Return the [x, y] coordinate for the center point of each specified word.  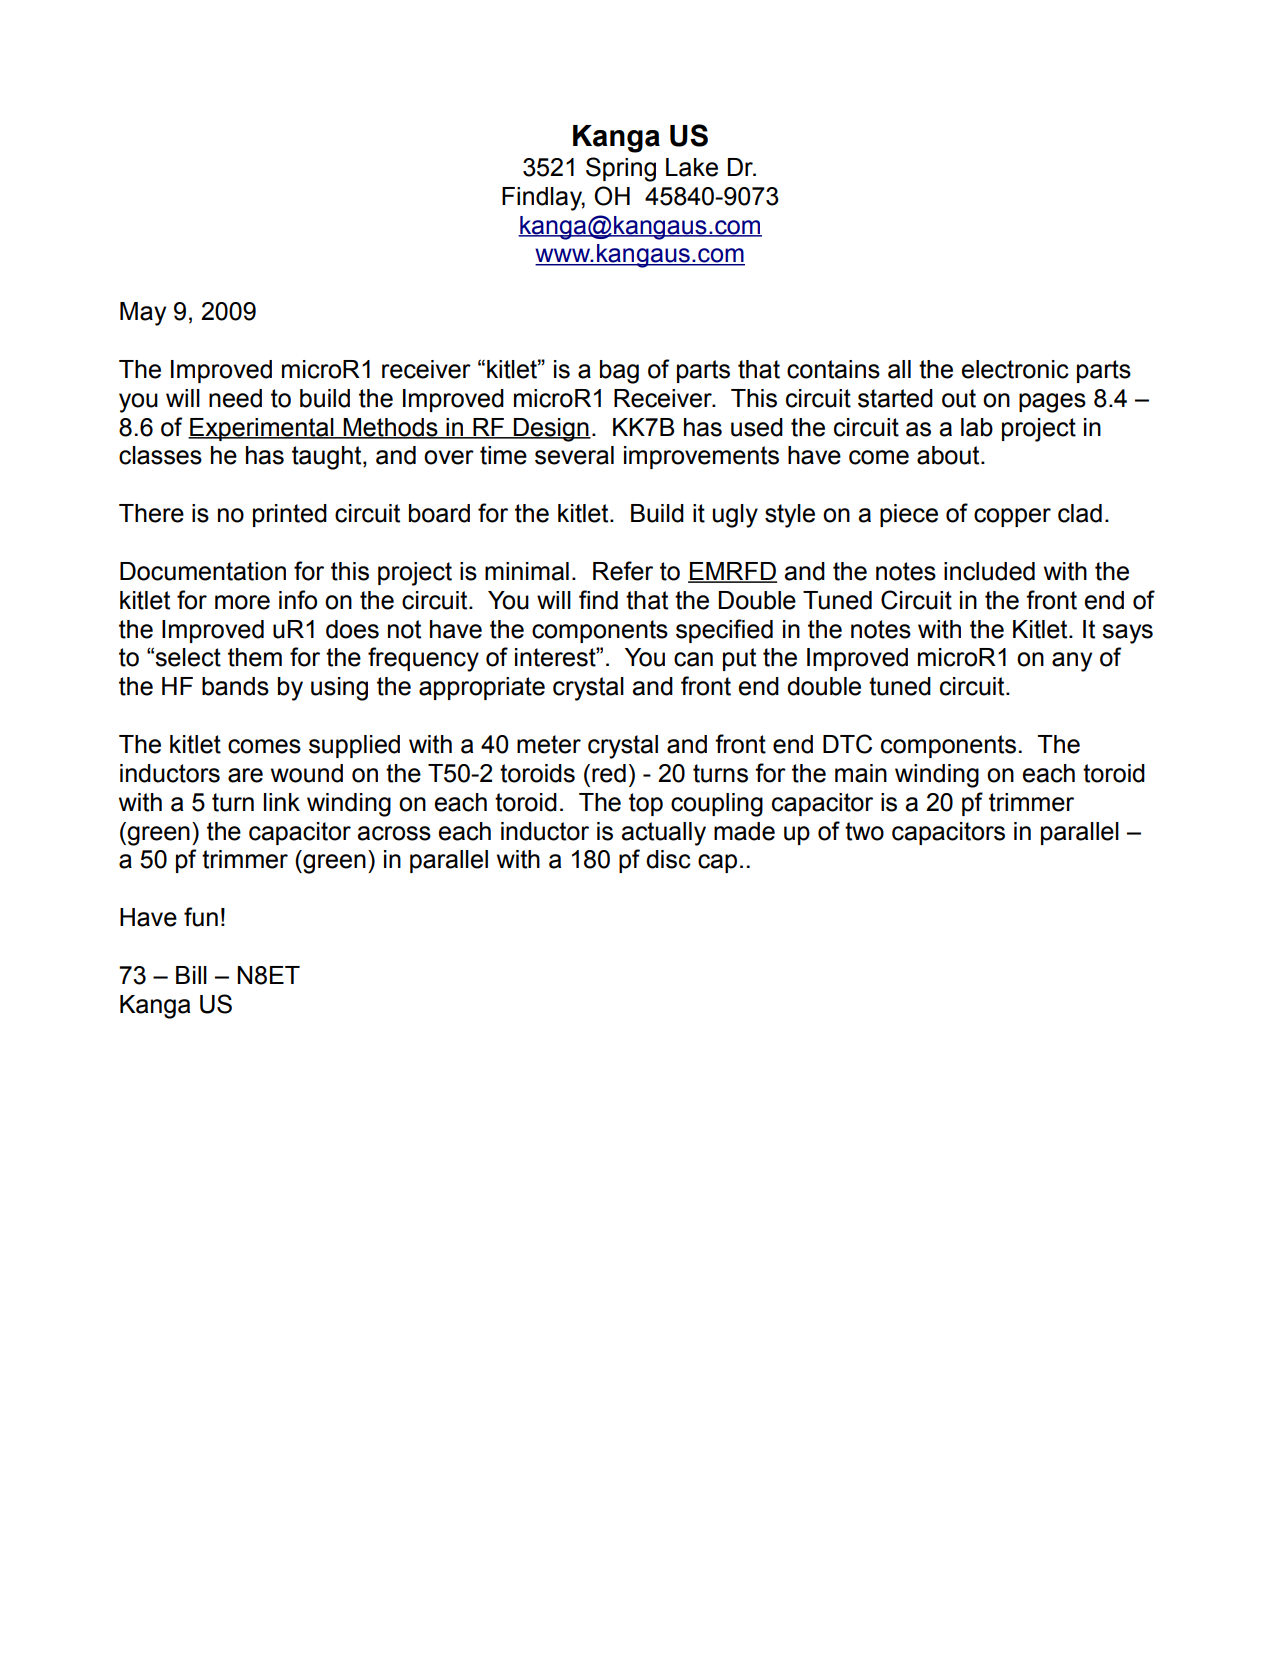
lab [977, 427]
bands [235, 686]
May [143, 314]
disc [668, 859]
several [574, 455]
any [1072, 662]
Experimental [262, 429]
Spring [621, 169]
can [693, 659]
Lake [692, 167]
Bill [191, 975]
